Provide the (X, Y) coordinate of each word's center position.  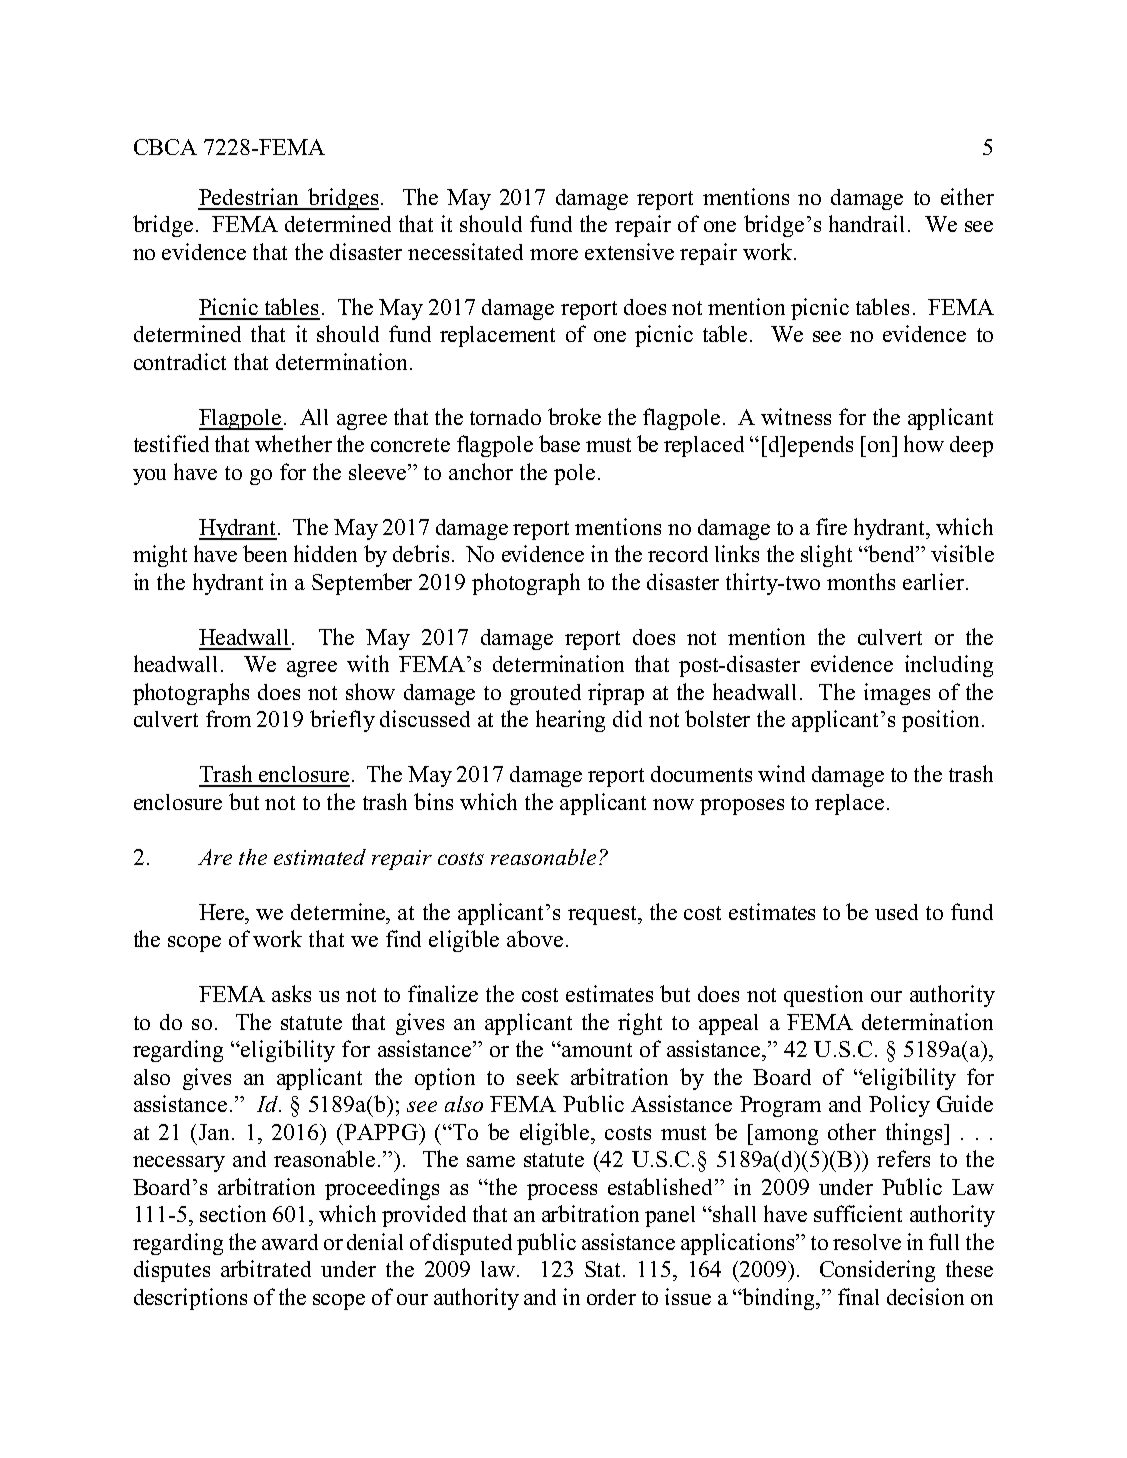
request (603, 915)
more (554, 254)
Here (223, 912)
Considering (877, 1271)
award (290, 1242)
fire (831, 526)
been (265, 553)
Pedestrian (248, 196)
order (611, 1297)
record (678, 554)
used (896, 912)
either (967, 196)
